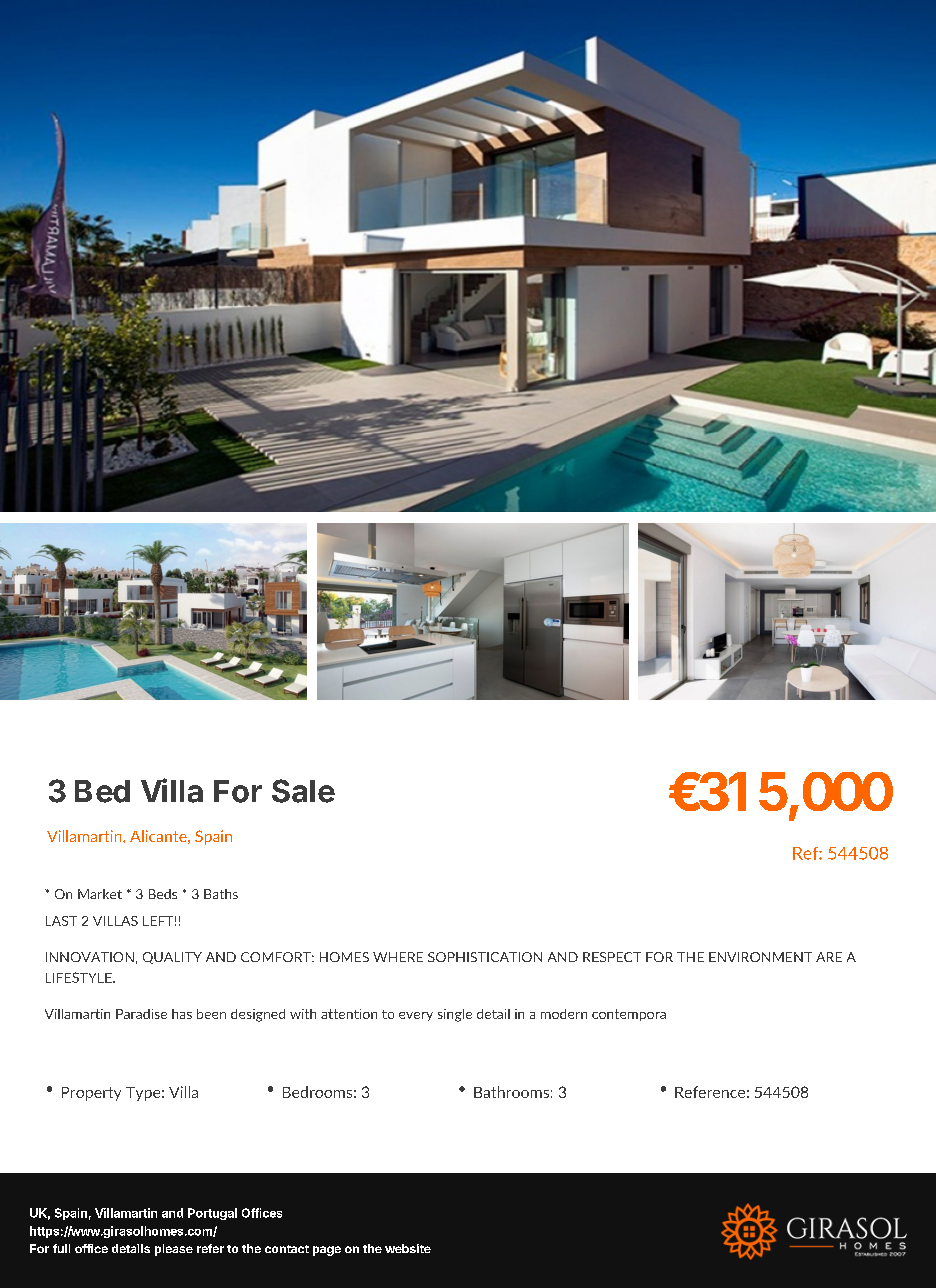 The width and height of the screenshot is (936, 1288). Describe the element at coordinates (303, 791) in the screenshot. I see `Sale` at that location.
